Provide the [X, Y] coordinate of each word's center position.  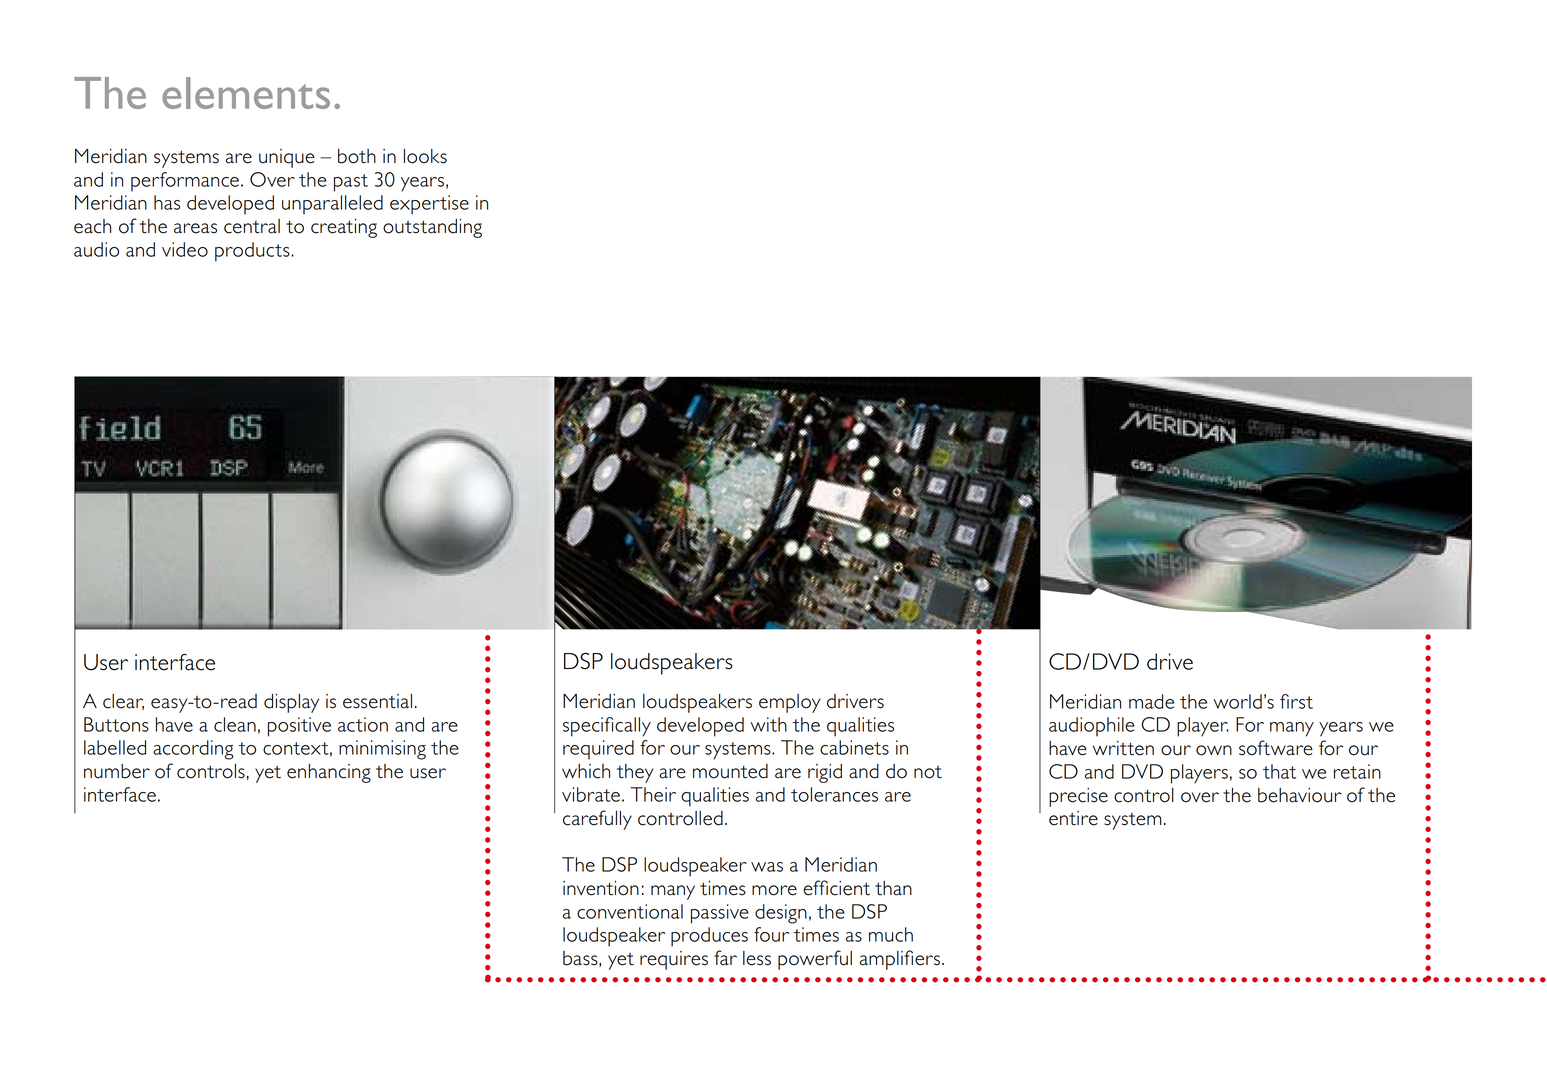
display [291, 703]
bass [581, 959]
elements [246, 93]
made [1151, 701]
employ [790, 703]
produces [709, 937]
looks [425, 156]
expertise [429, 205]
